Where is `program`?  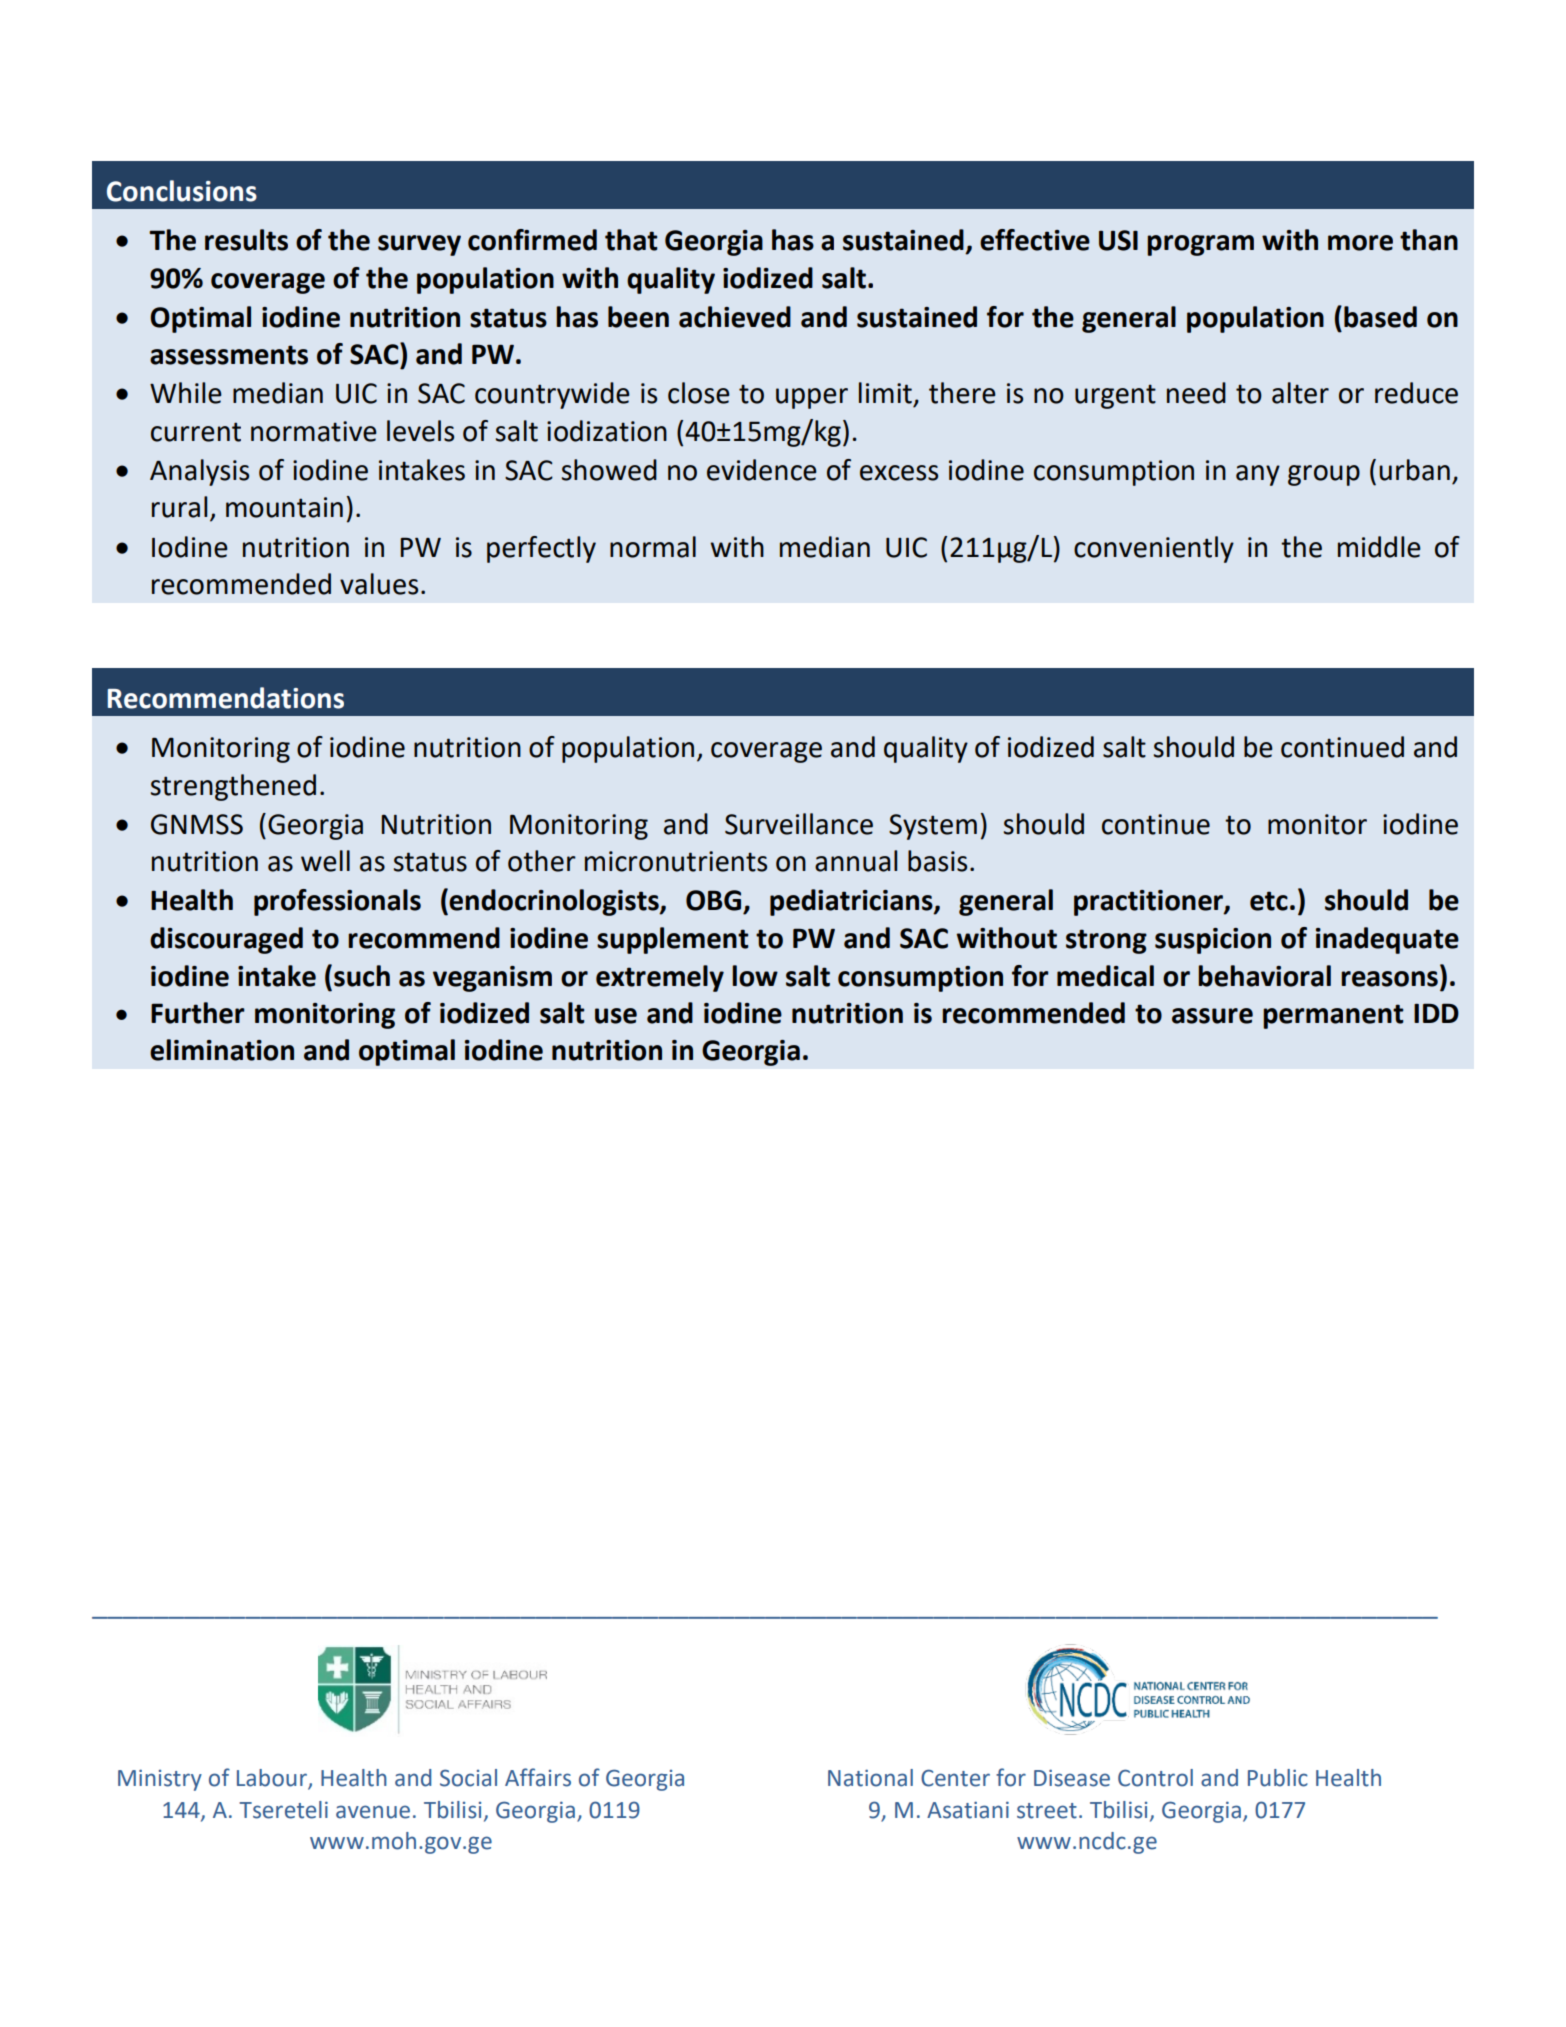 program is located at coordinates (1200, 245).
